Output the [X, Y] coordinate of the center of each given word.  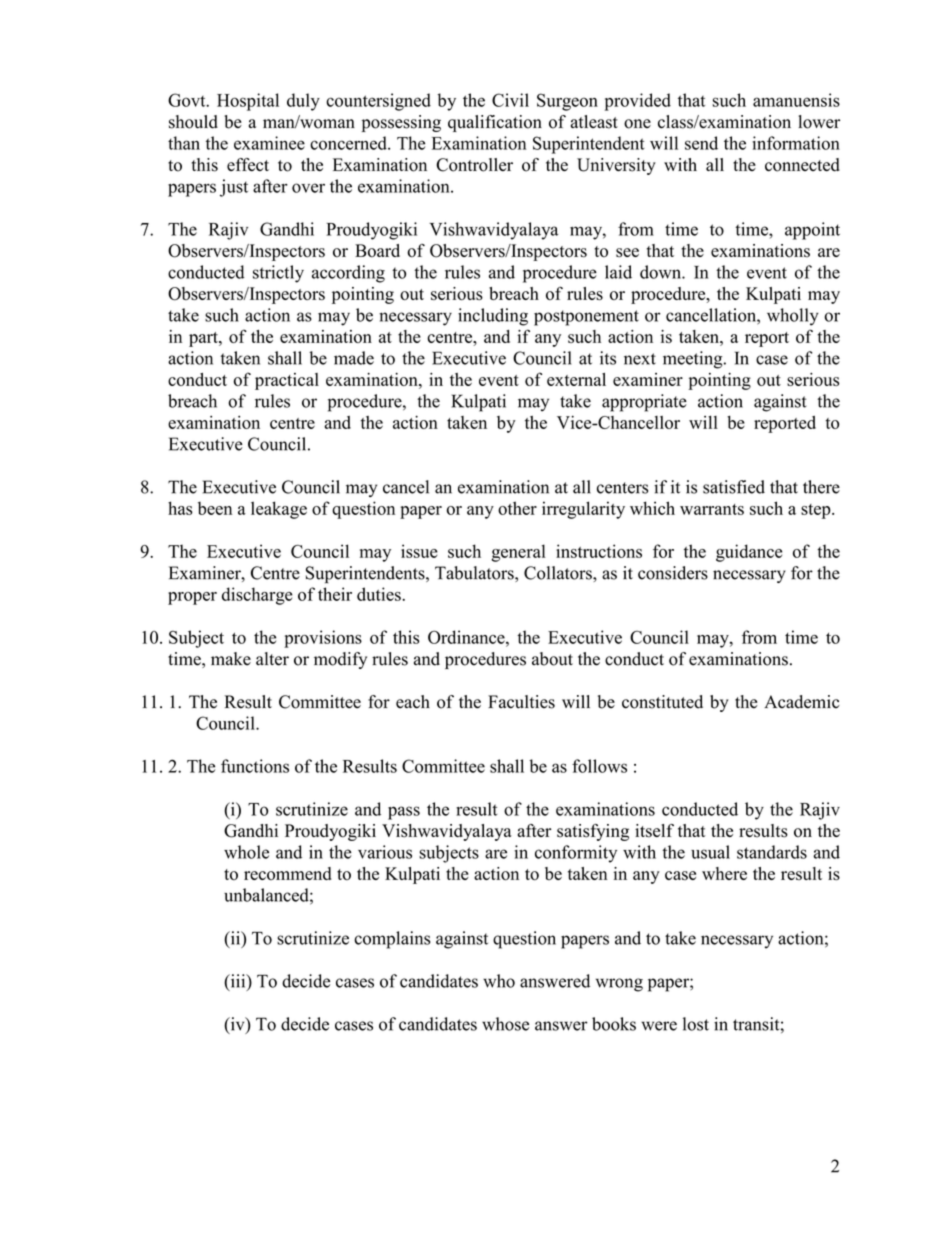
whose [505, 1024]
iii [238, 982]
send [701, 143]
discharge [257, 596]
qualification [495, 123]
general [519, 553]
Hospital [248, 102]
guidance [749, 553]
